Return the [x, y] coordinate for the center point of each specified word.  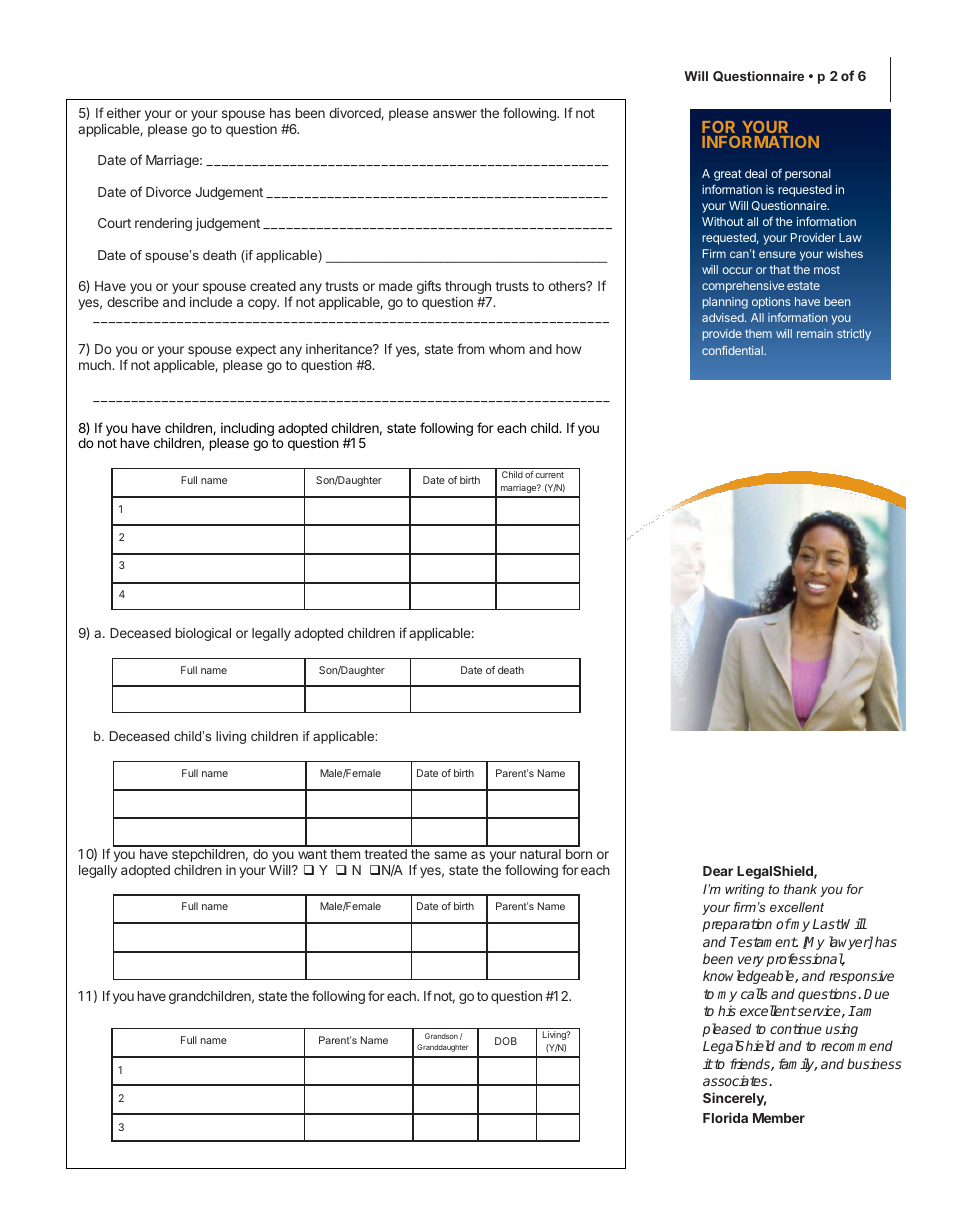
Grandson [441, 1036]
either [124, 113]
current [549, 475]
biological [203, 634]
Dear [718, 871]
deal [756, 173]
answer [455, 114]
